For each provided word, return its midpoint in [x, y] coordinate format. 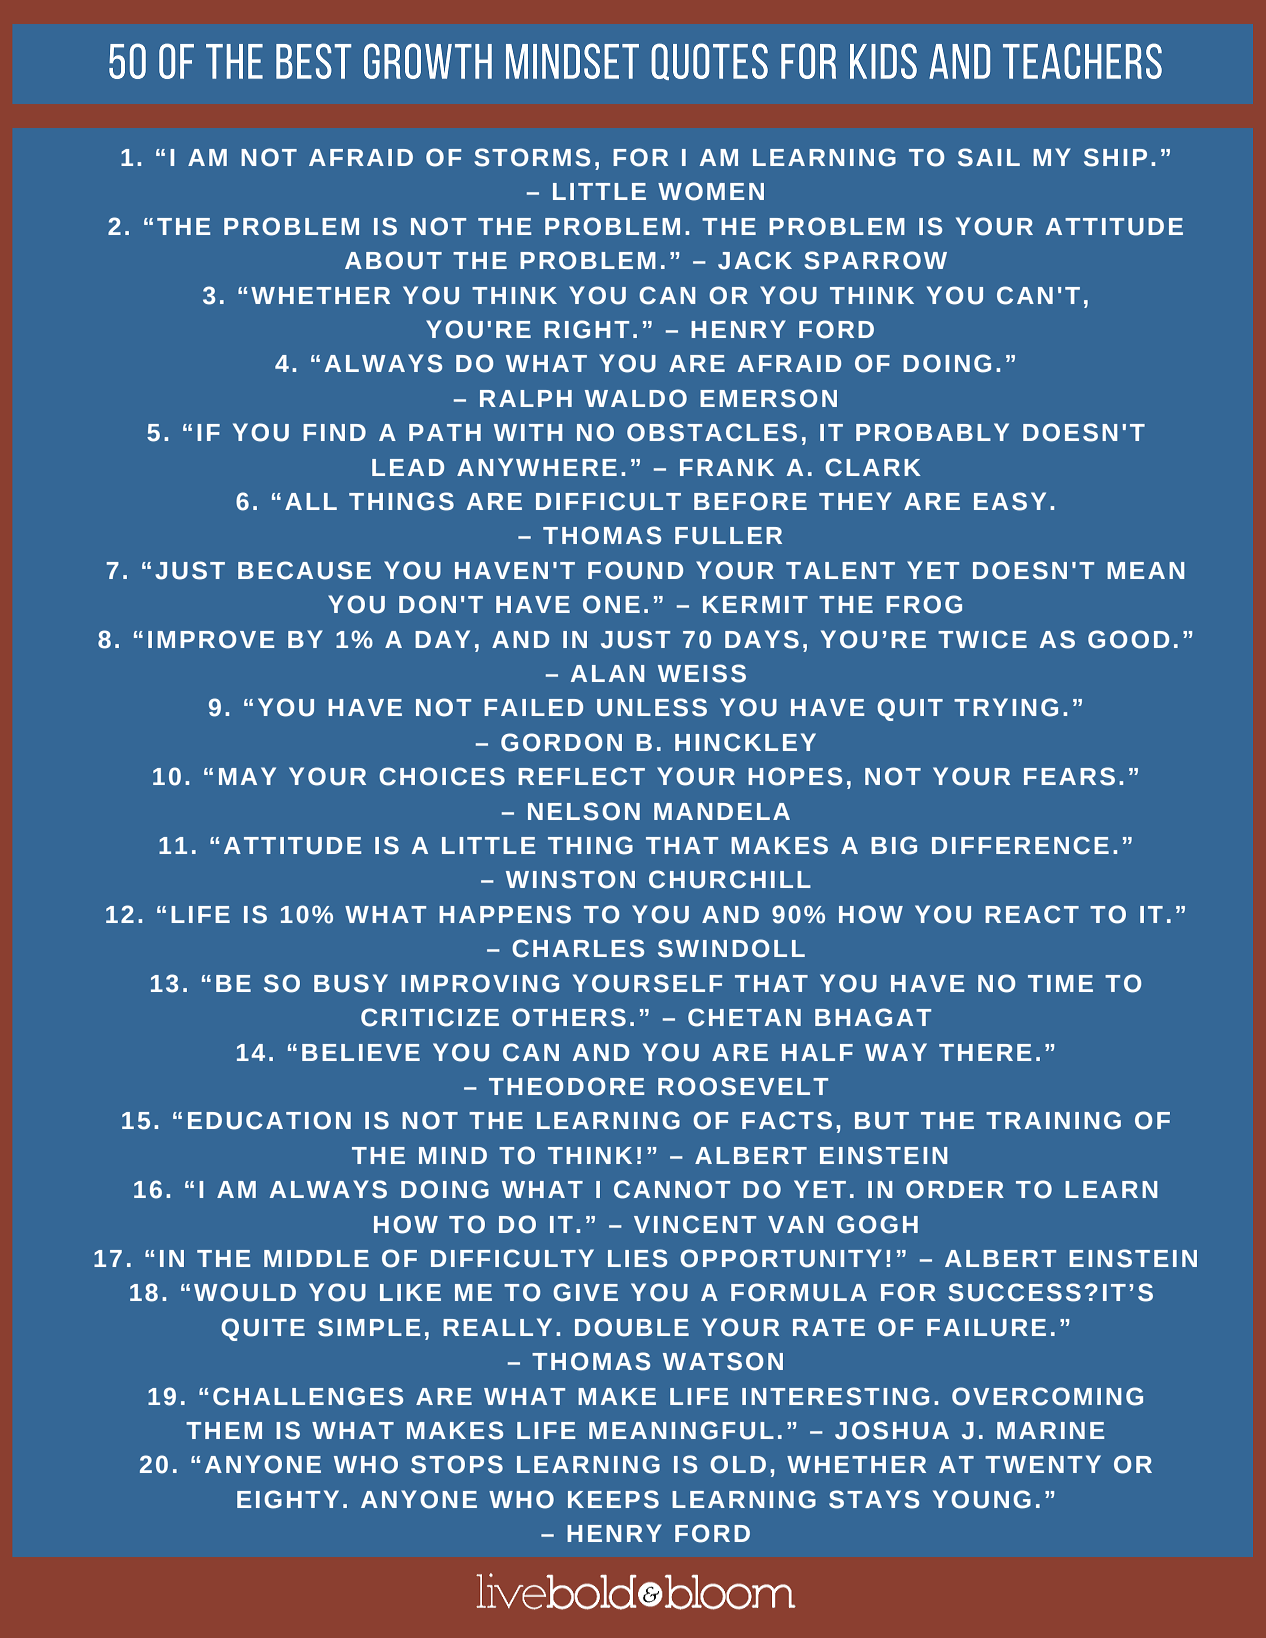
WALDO [636, 398]
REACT [1032, 914]
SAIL [989, 157]
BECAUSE [304, 570]
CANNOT [672, 1189]
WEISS [702, 673]
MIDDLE [316, 1258]
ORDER [955, 1189]
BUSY [351, 983]
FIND [334, 432]
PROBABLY [932, 432]
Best [313, 61]
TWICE [982, 639]
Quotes [709, 61]
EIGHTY [288, 1499]
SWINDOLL [731, 948]
